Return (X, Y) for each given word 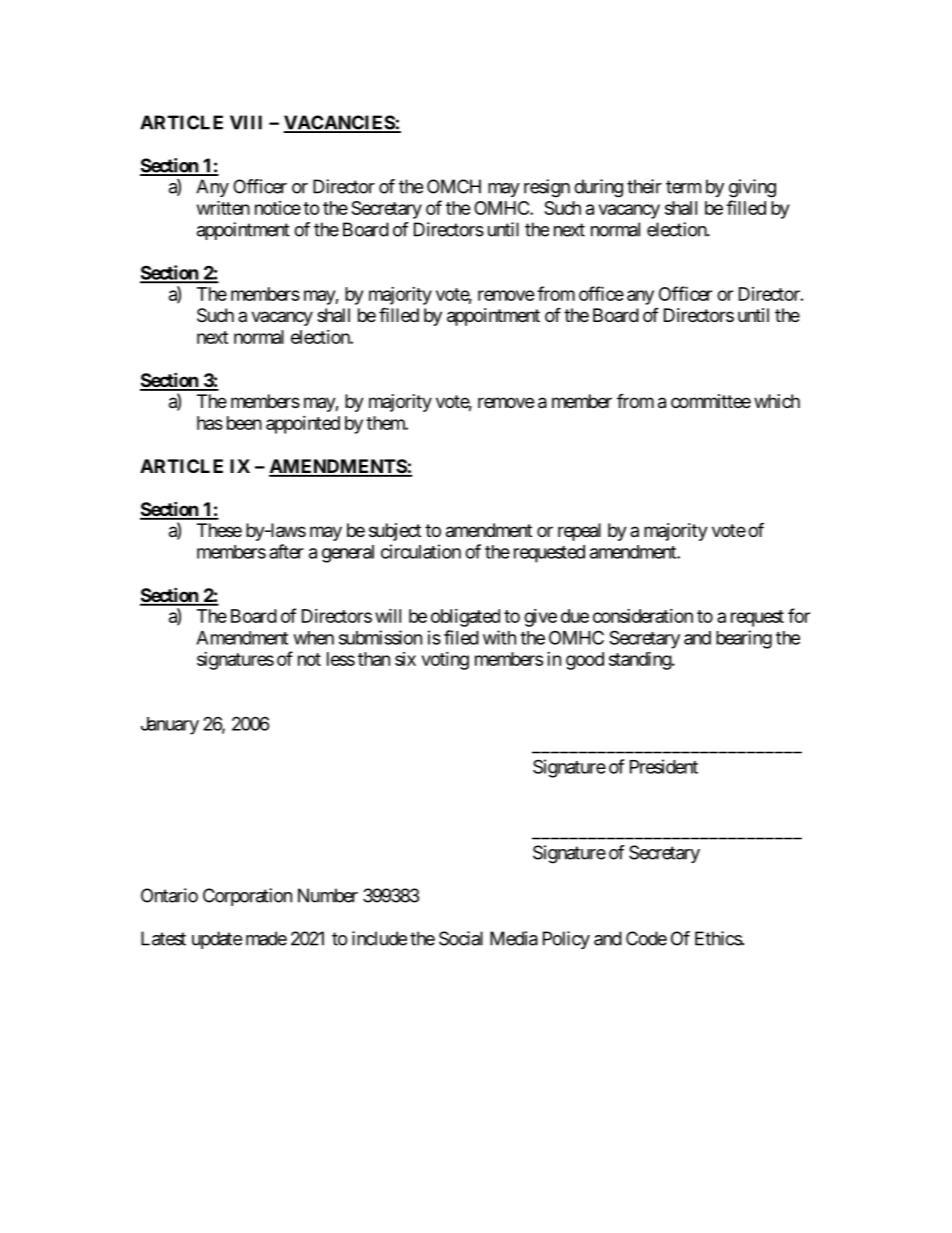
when (314, 638)
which (777, 401)
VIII (246, 122)
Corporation (247, 897)
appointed (303, 425)
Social (461, 938)
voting (445, 661)
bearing (744, 639)
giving (752, 188)
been (244, 423)
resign (547, 188)
